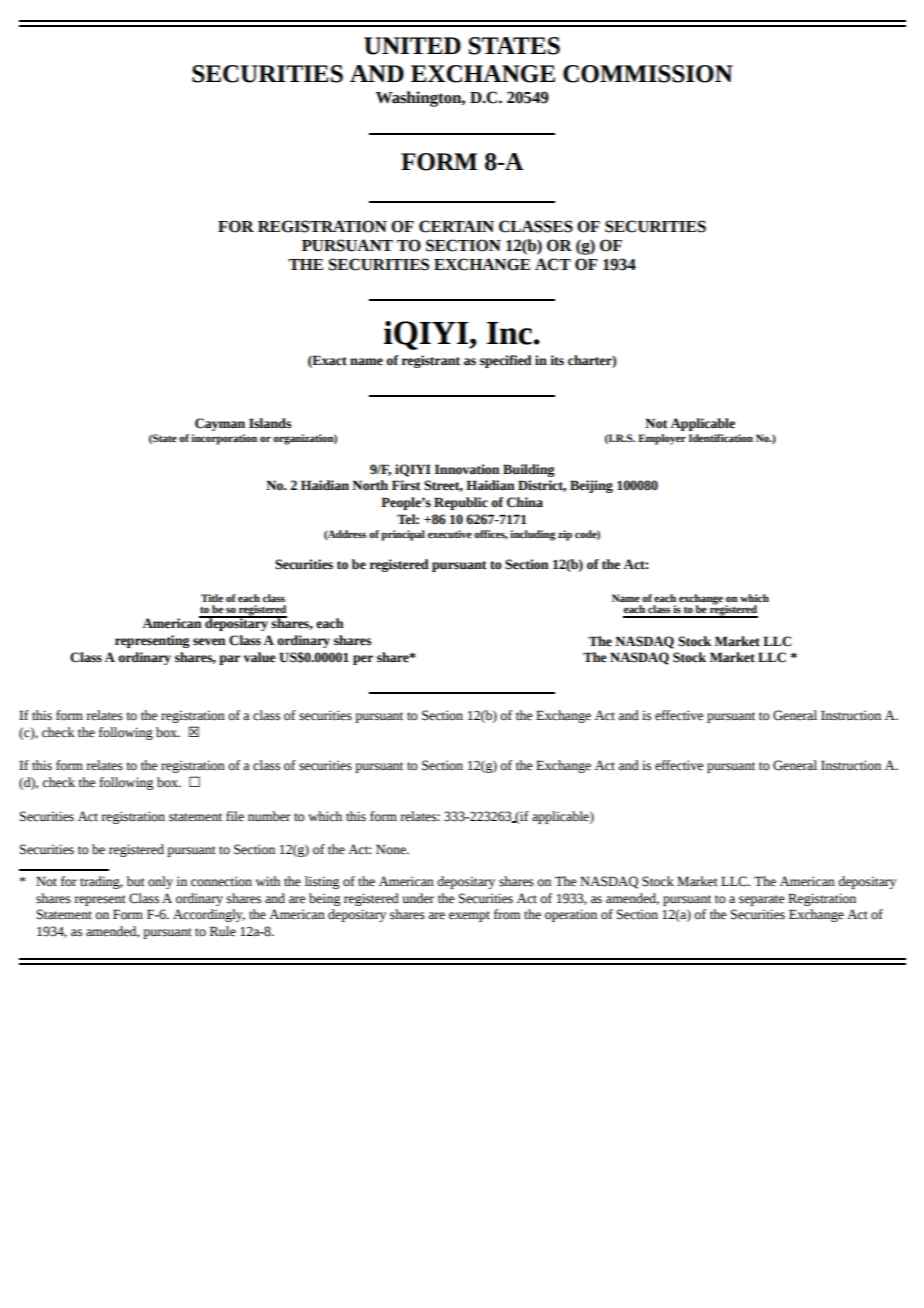 The width and height of the screenshot is (924, 1308). What do you see at coordinates (565, 535) in the screenshot?
I see `zip` at bounding box center [565, 535].
